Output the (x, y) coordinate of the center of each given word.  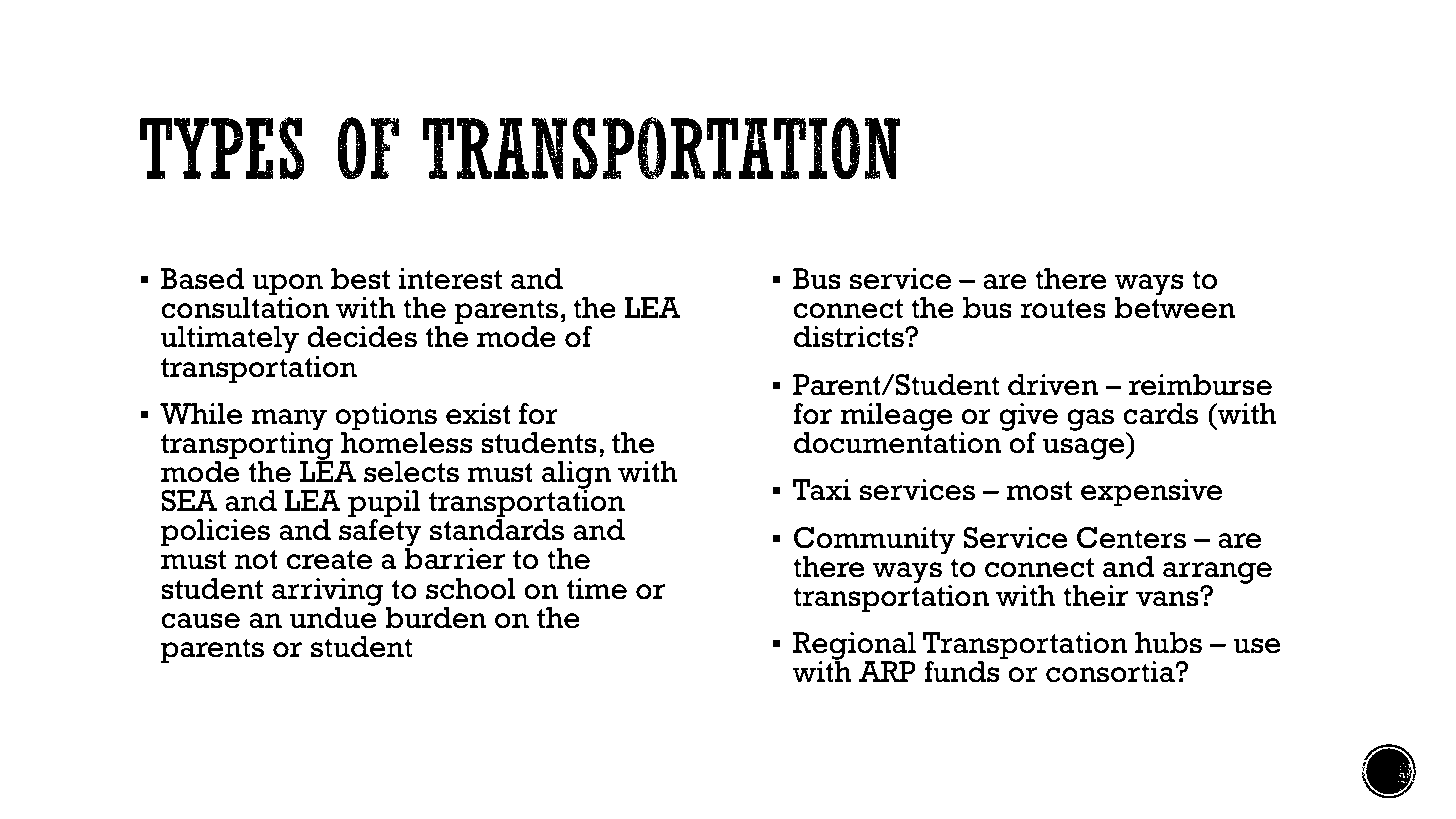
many (289, 421)
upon (287, 286)
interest (450, 279)
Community (875, 542)
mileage (897, 417)
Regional (854, 647)
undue (333, 617)
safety (380, 533)
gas (1090, 420)
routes (1063, 309)
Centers (1131, 538)
